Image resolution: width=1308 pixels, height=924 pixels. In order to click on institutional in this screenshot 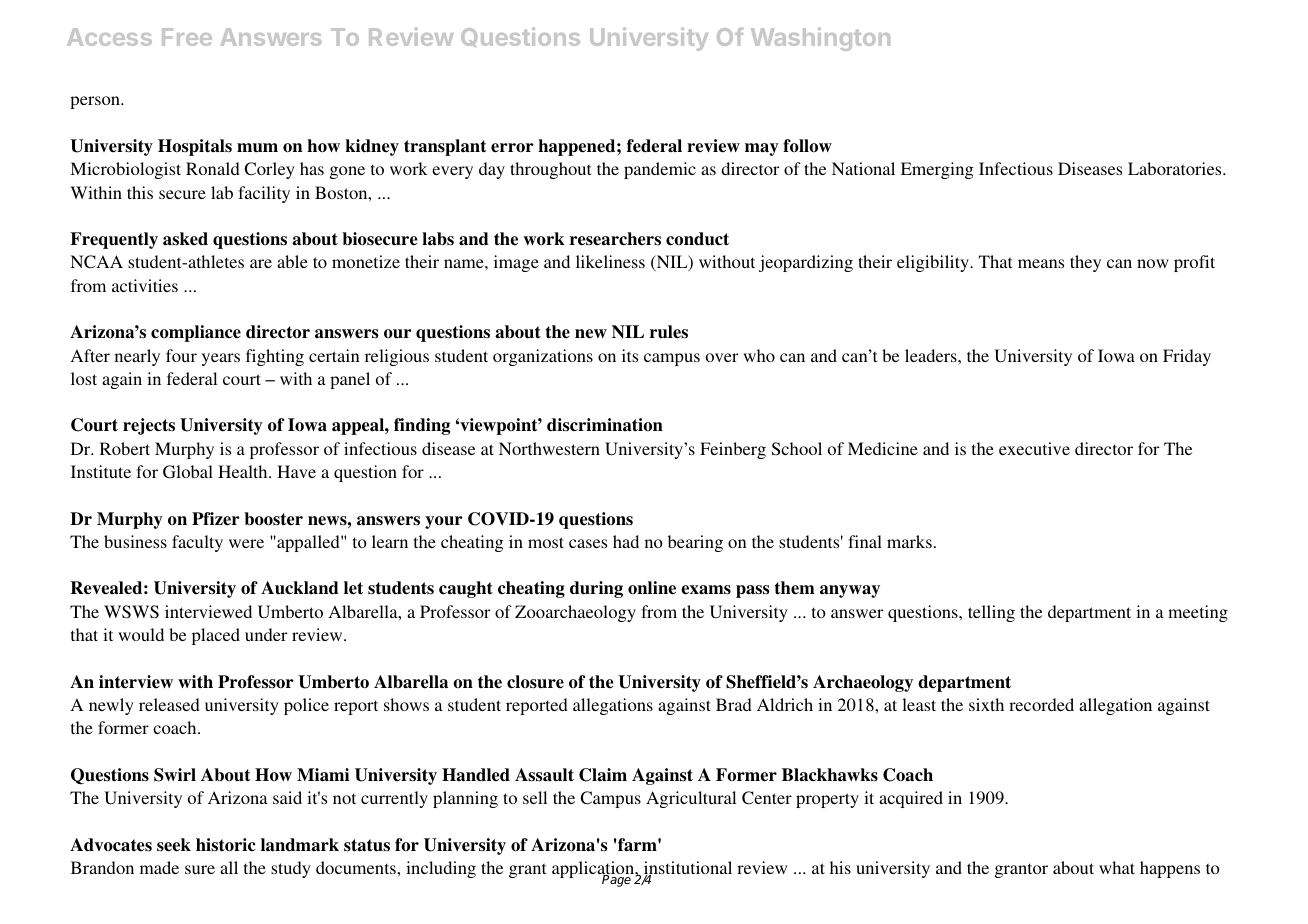, I will do `click(688, 869)`.
